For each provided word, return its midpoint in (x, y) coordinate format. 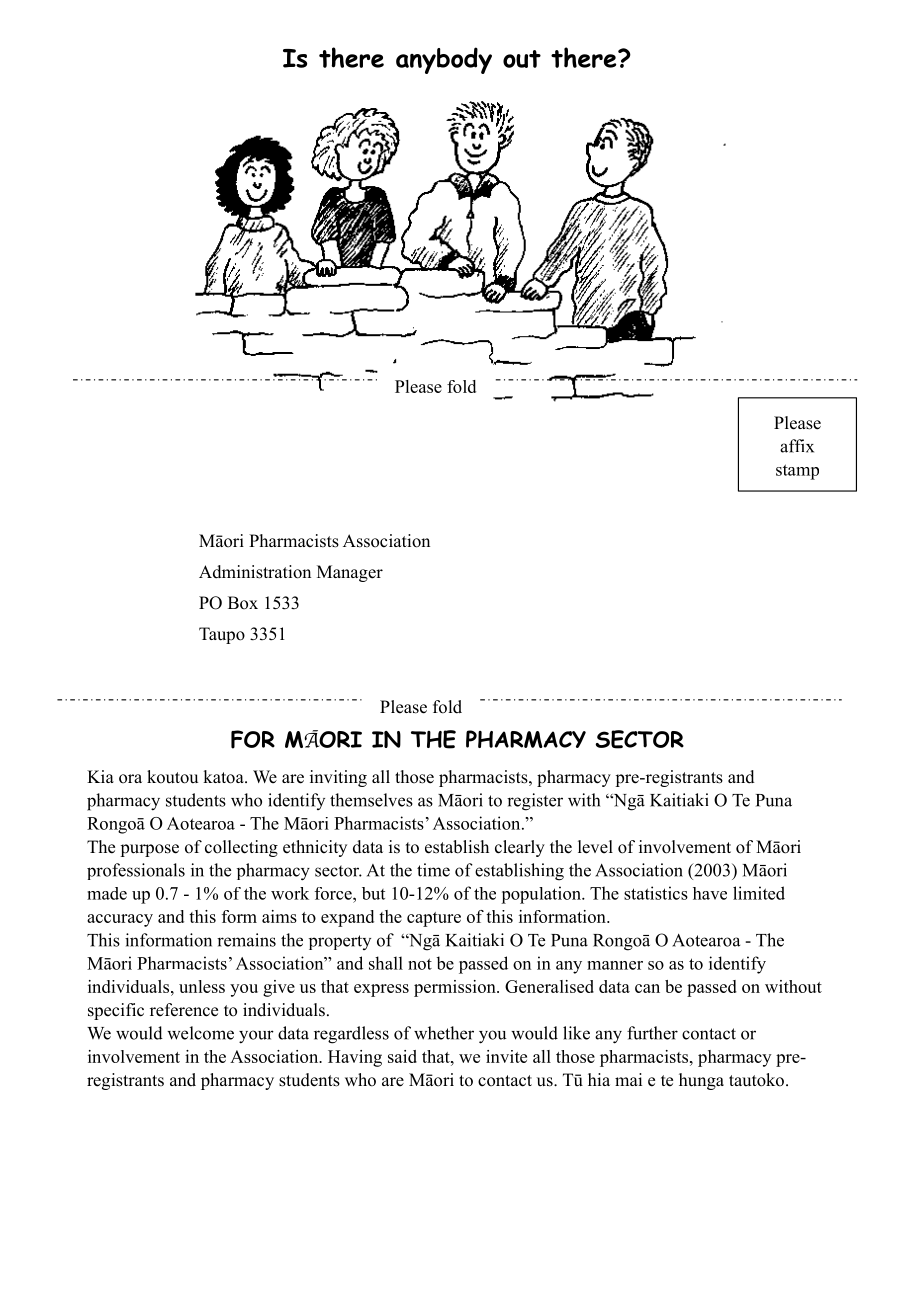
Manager (350, 573)
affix (797, 446)
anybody (444, 60)
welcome (200, 1033)
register (535, 802)
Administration (255, 572)
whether (444, 1033)
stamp (797, 472)
